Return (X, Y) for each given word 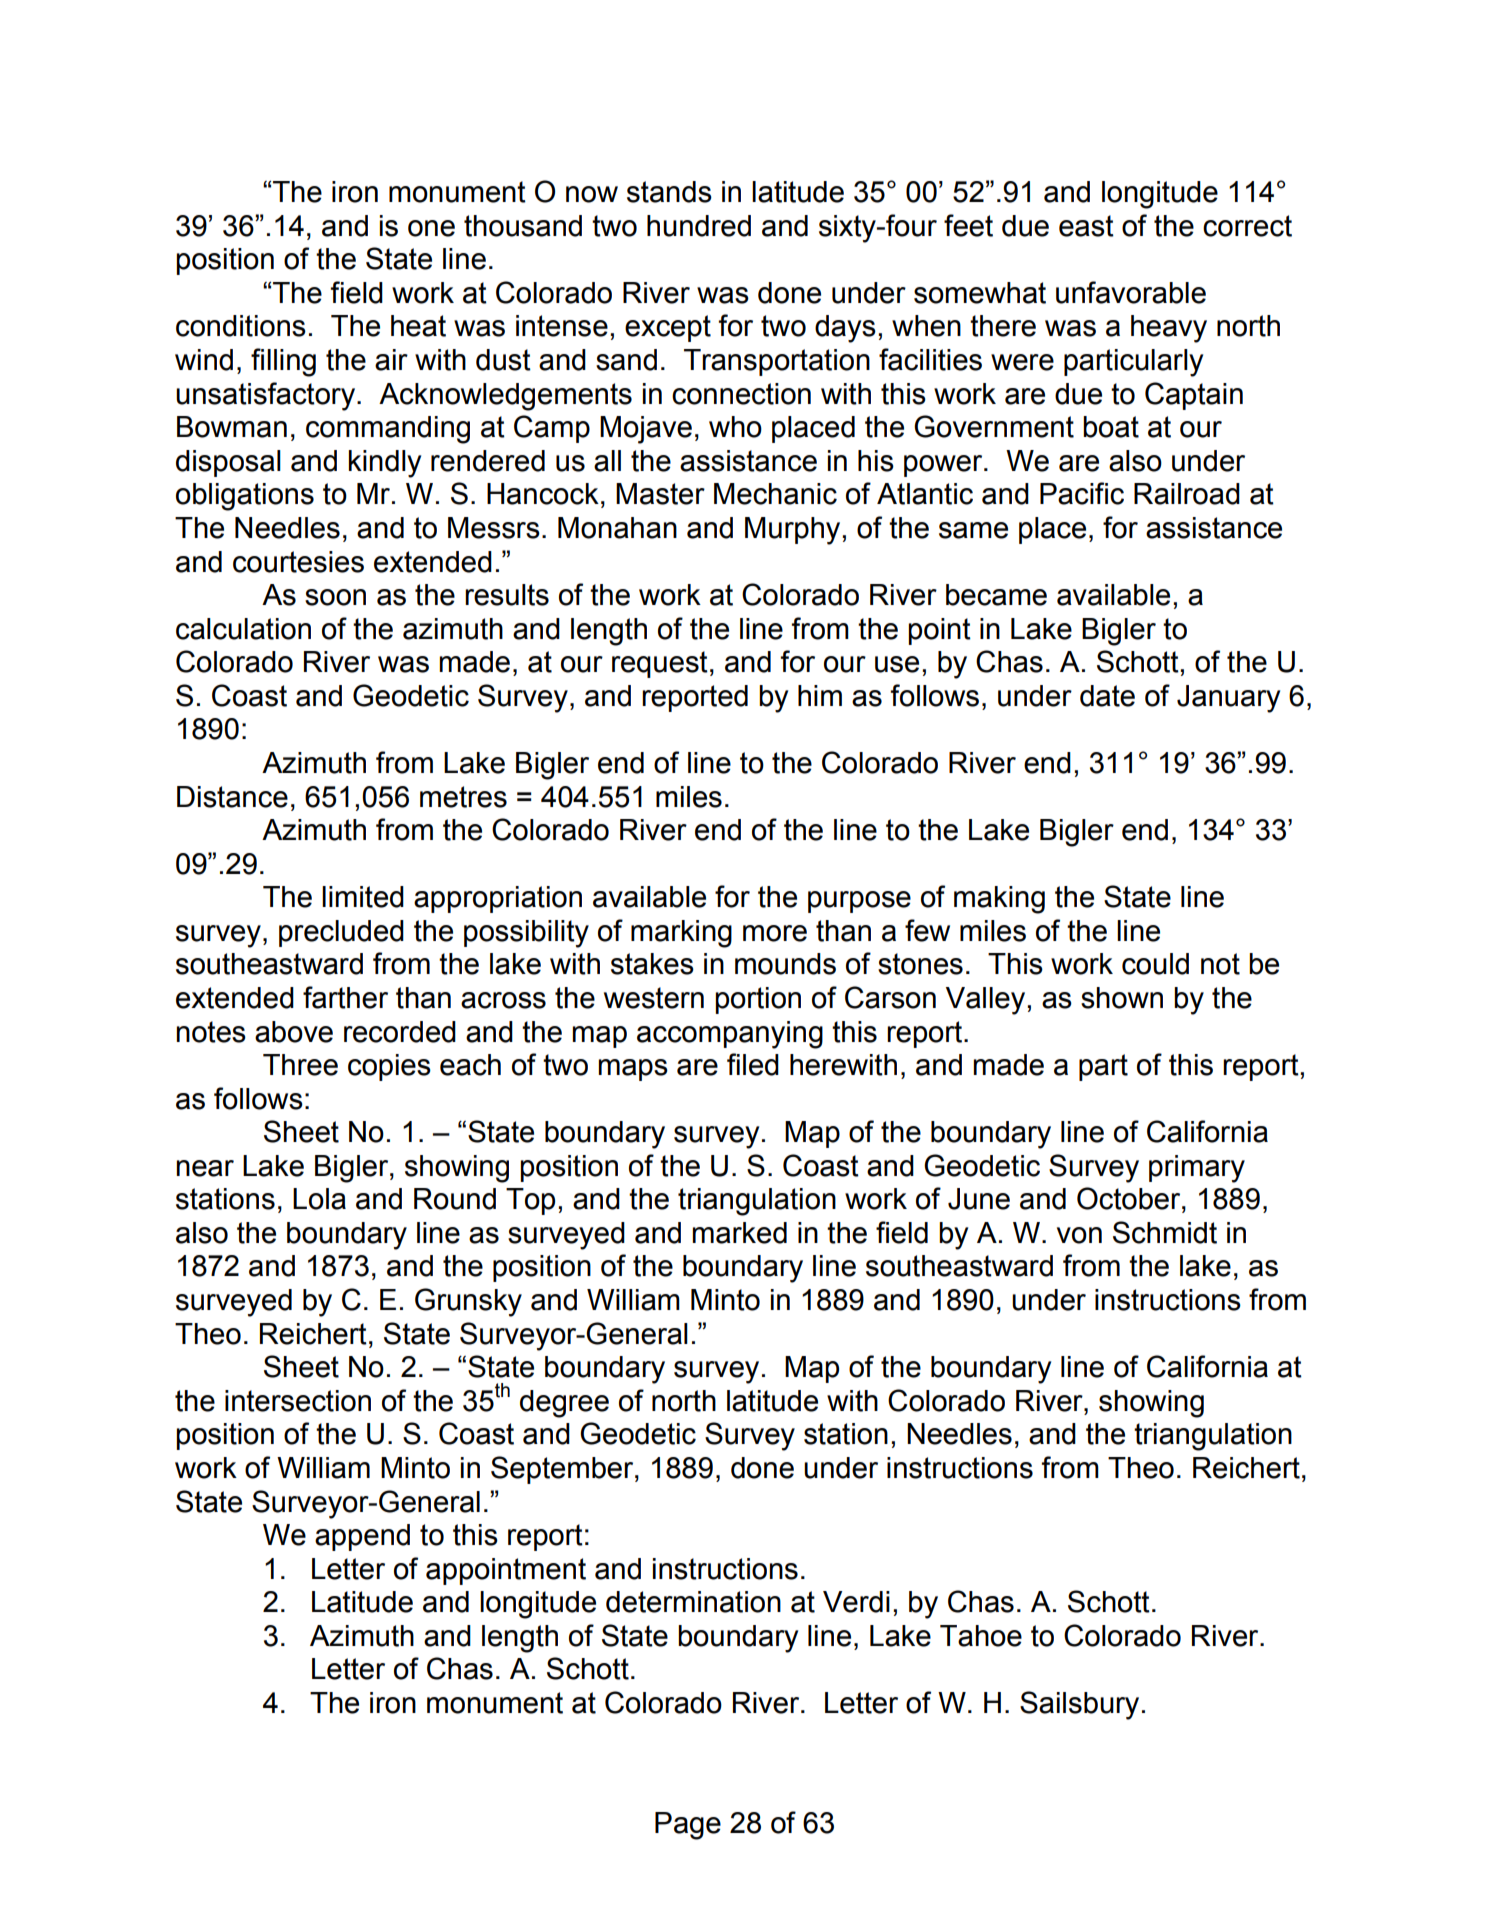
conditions (241, 326)
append (362, 1537)
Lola (319, 1199)
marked (739, 1233)
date (1107, 696)
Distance (232, 797)
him (820, 695)
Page (688, 1826)
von (1079, 1235)
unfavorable (1131, 292)
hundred (699, 226)
